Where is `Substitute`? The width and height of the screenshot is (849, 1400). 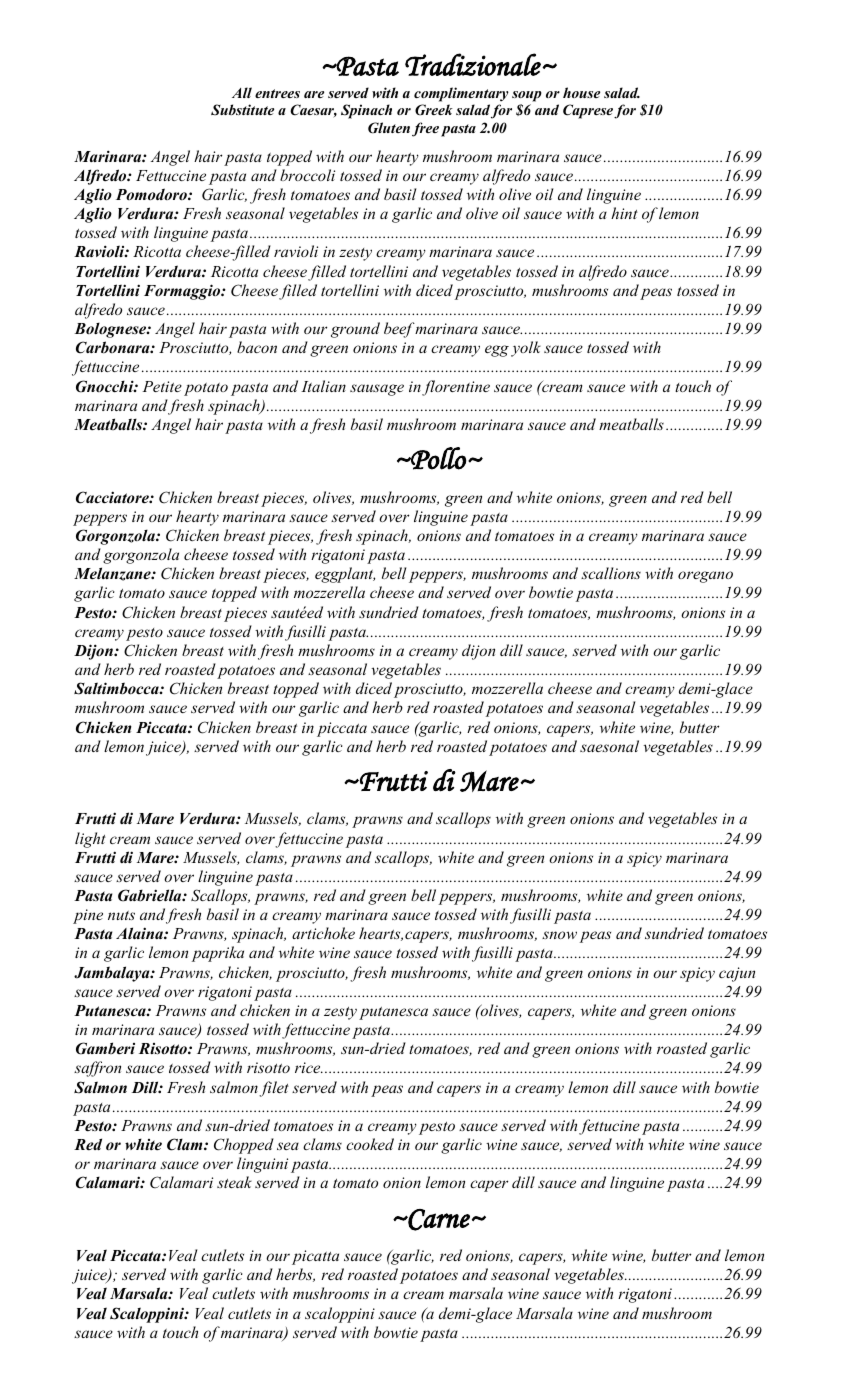 Substitute is located at coordinates (242, 110).
